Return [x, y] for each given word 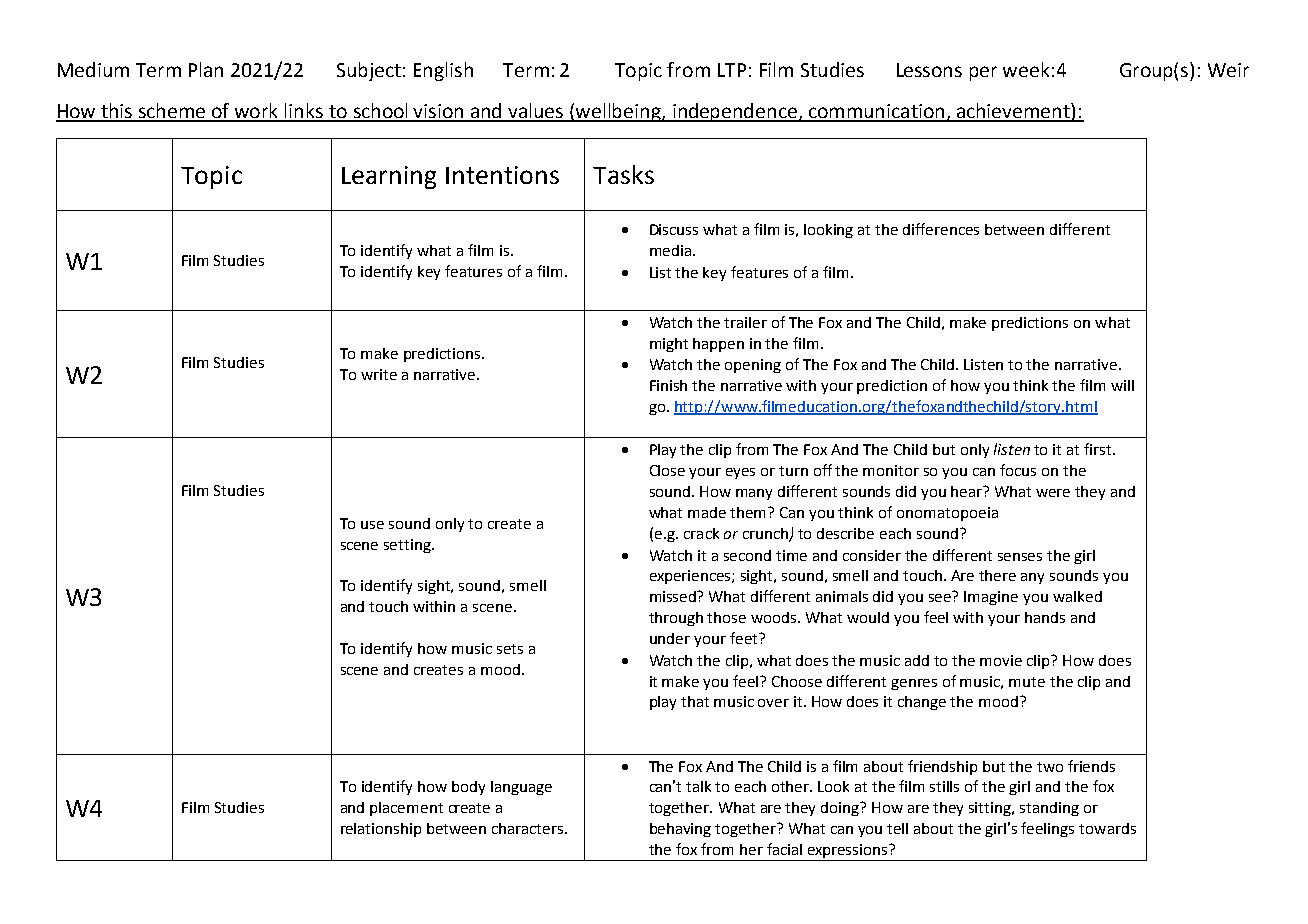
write [379, 374]
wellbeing [618, 112]
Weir [1228, 70]
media [672, 250]
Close [667, 470]
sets [510, 649]
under [670, 638]
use [372, 525]
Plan [206, 69]
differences [941, 229]
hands [1045, 617]
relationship [381, 830]
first [1099, 449]
